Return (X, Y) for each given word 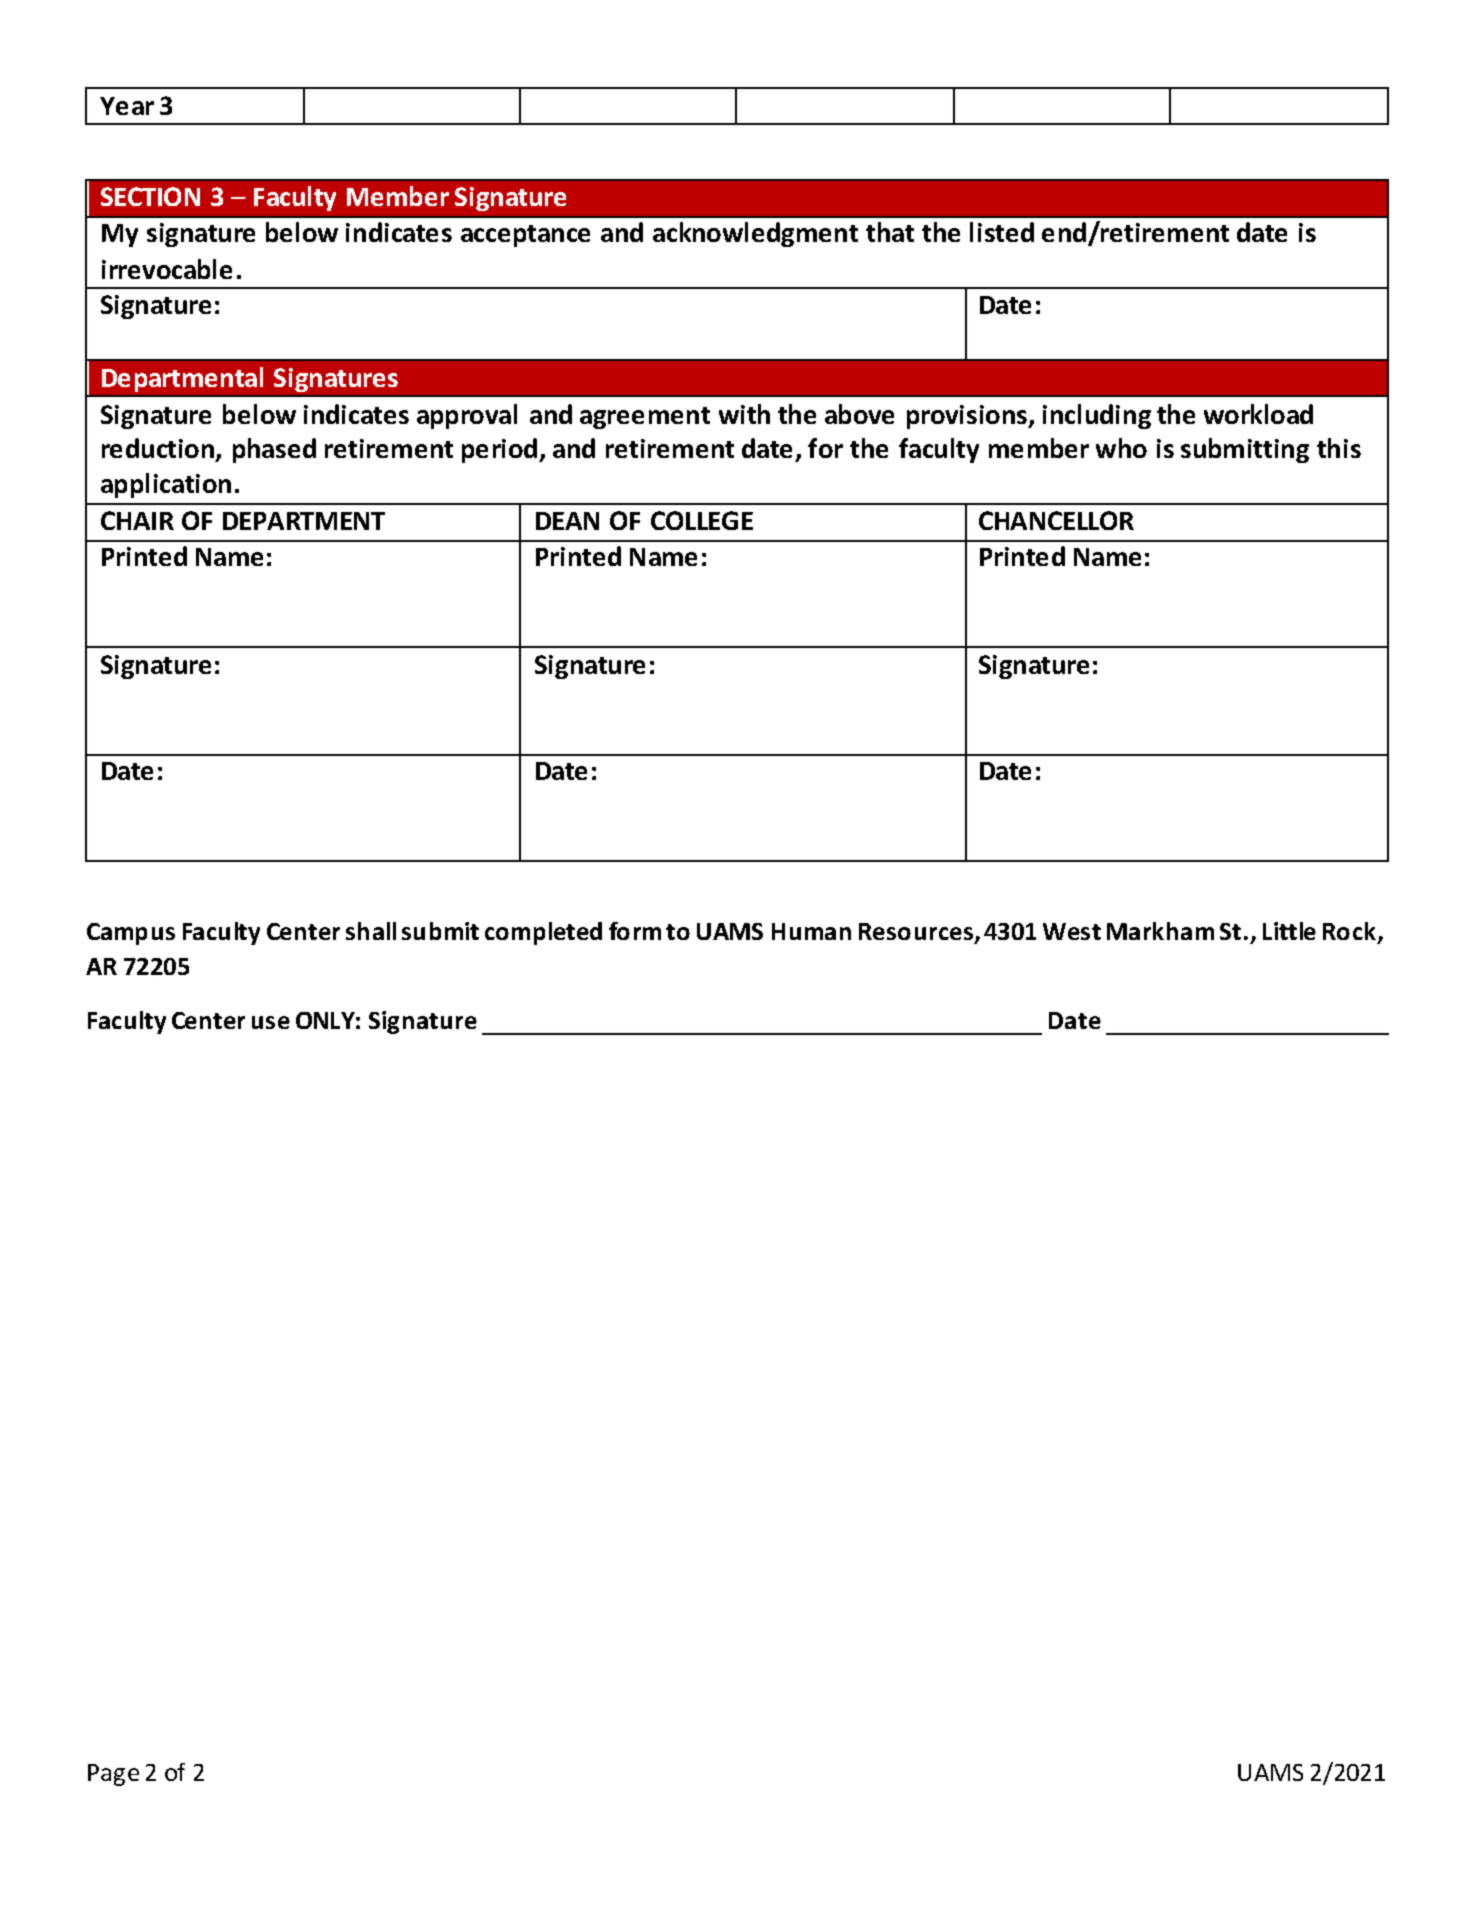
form (635, 931)
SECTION (150, 196)
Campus (131, 934)
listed (1002, 232)
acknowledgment (755, 234)
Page (113, 1775)
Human (811, 931)
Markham (1160, 931)
